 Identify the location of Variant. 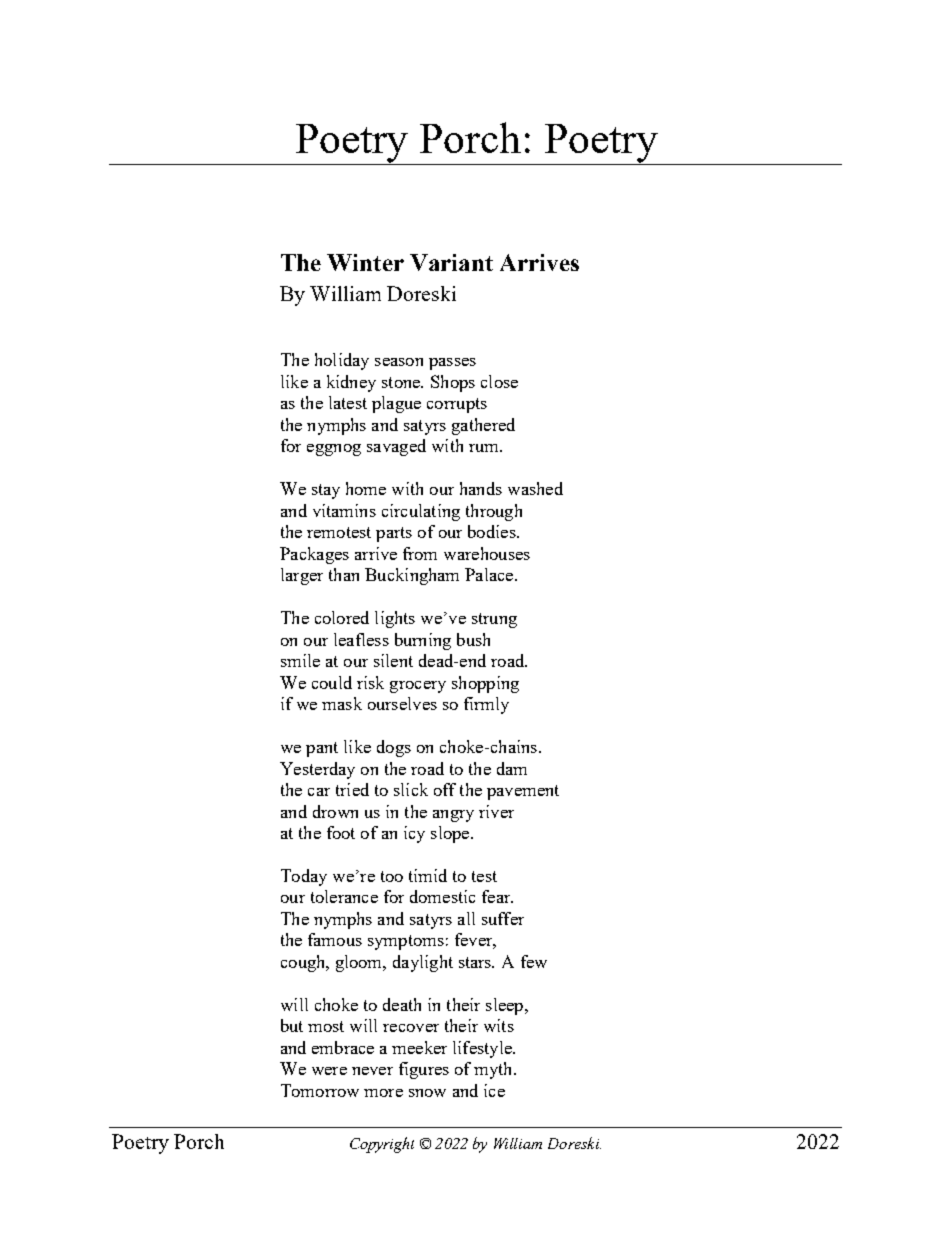
(451, 262).
